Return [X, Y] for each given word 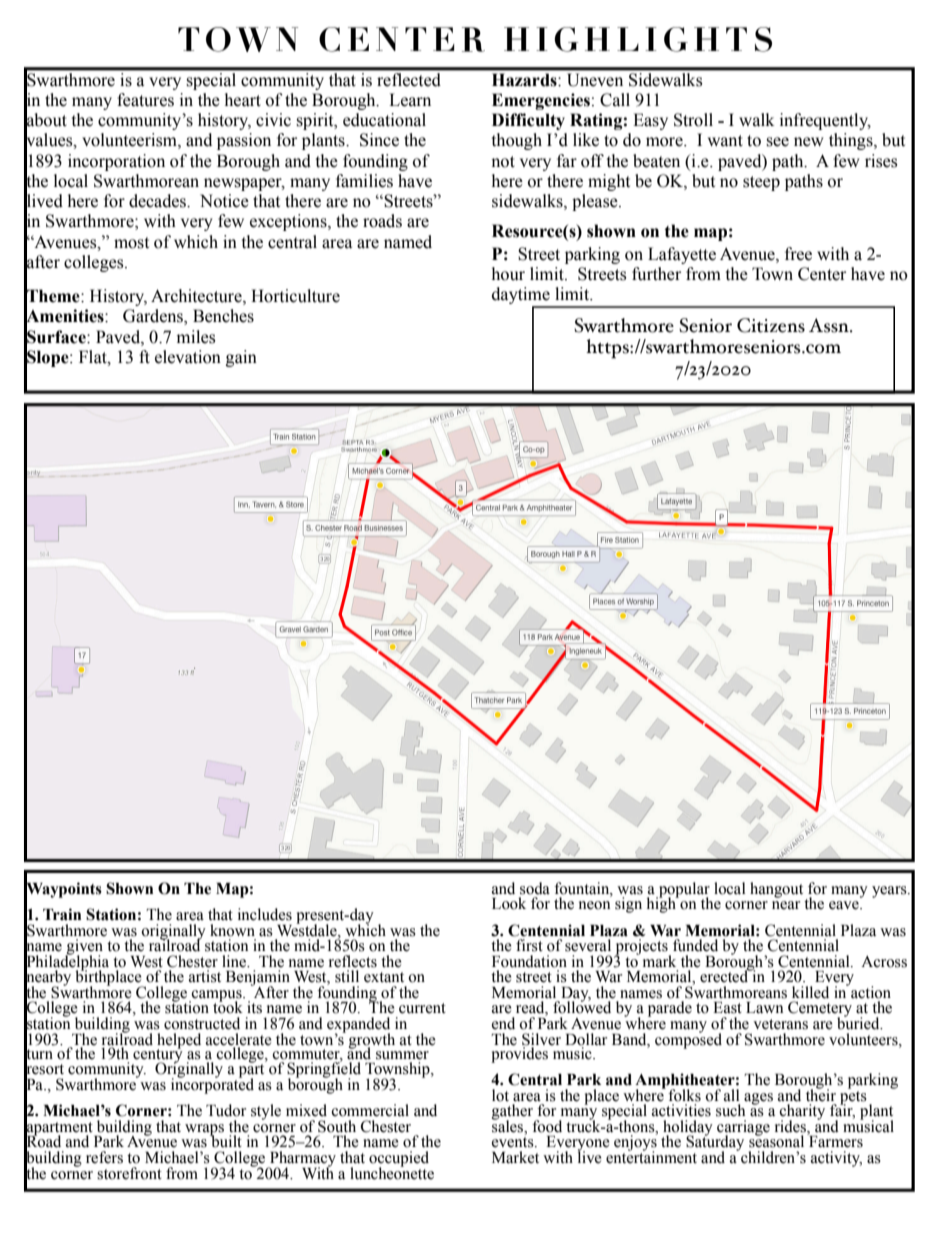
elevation [188, 357]
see [777, 142]
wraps [204, 1131]
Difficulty [528, 121]
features [145, 100]
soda [535, 888]
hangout [776, 890]
